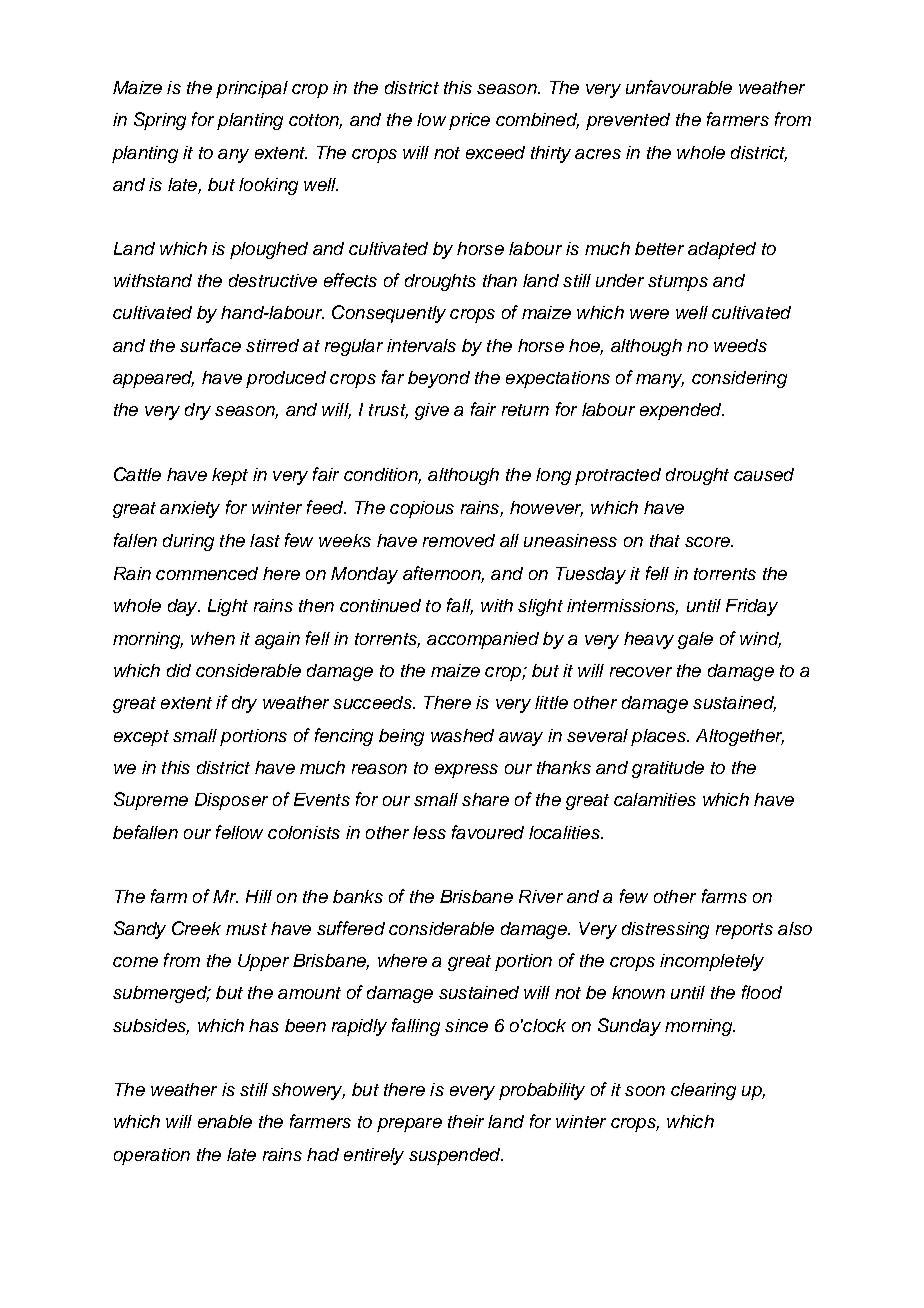 The image size is (924, 1308). What do you see at coordinates (432, 411) in the screenshot?
I see `give` at bounding box center [432, 411].
